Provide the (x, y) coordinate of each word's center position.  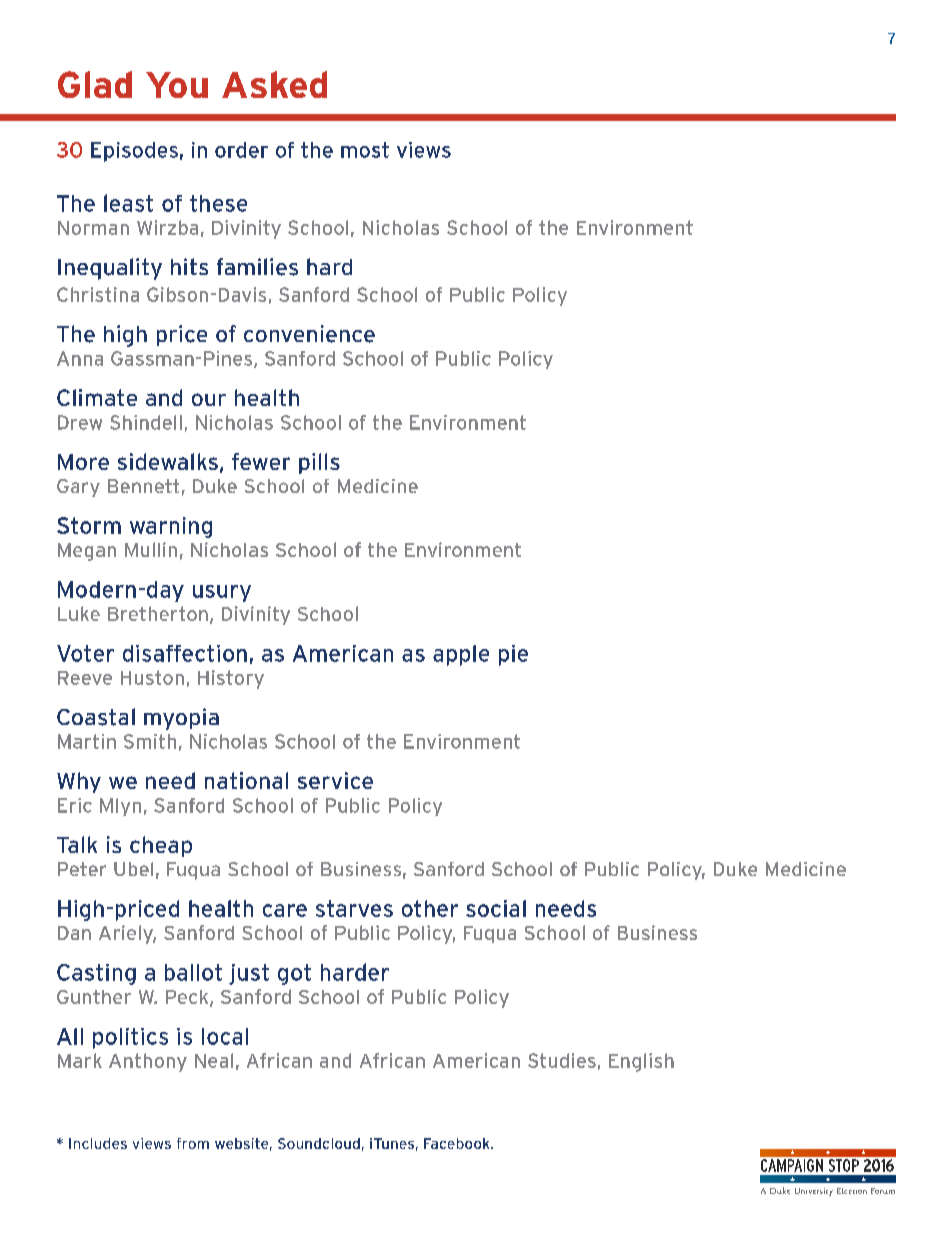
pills (319, 463)
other (430, 908)
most (365, 150)
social (496, 908)
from (193, 1143)
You (177, 85)
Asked (274, 84)
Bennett (143, 486)
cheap (161, 846)
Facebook (458, 1143)
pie (513, 655)
